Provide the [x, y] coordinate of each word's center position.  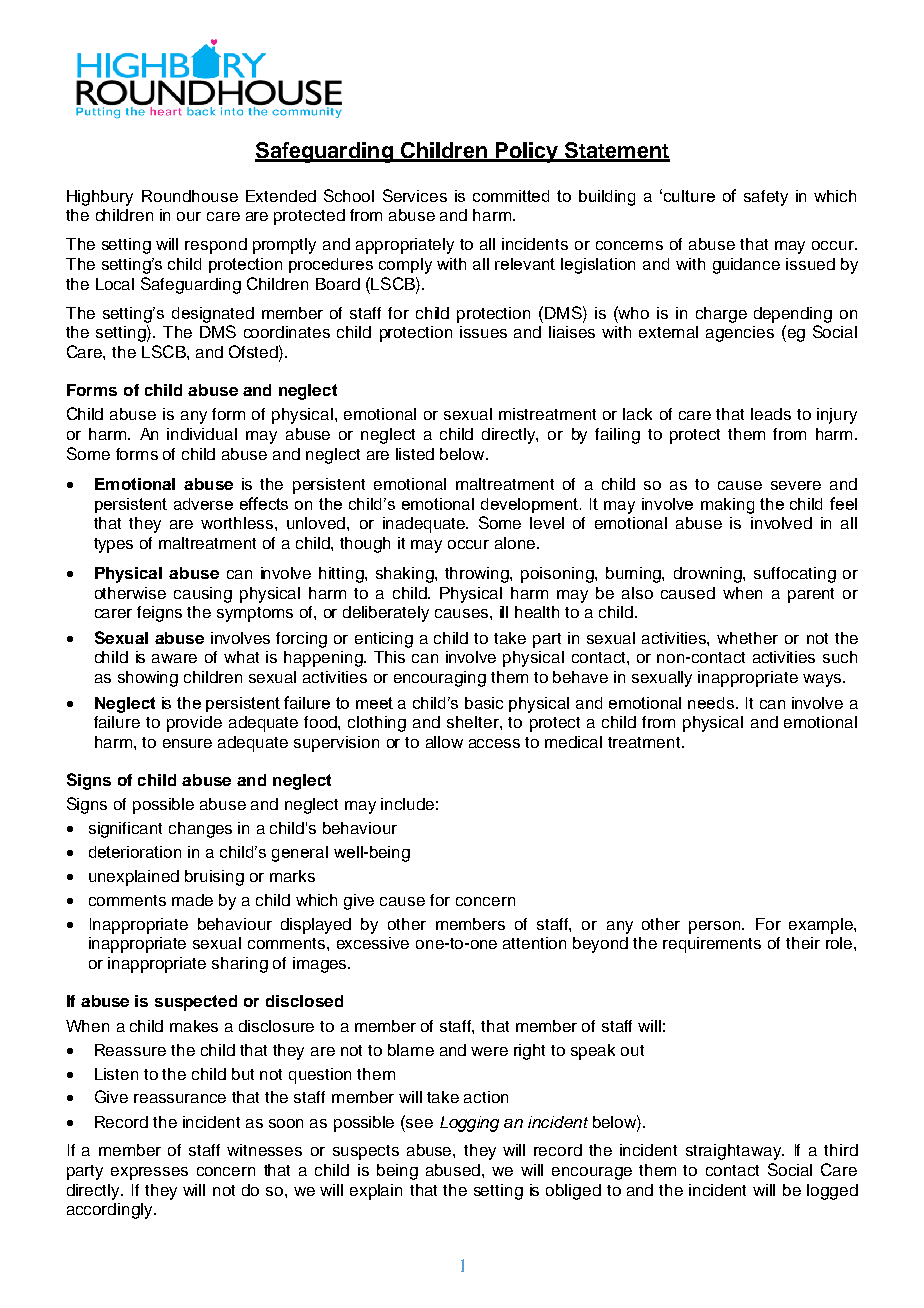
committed [511, 196]
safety [766, 198]
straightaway [735, 1152]
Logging [469, 1124]
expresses [149, 1173]
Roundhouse [190, 196]
